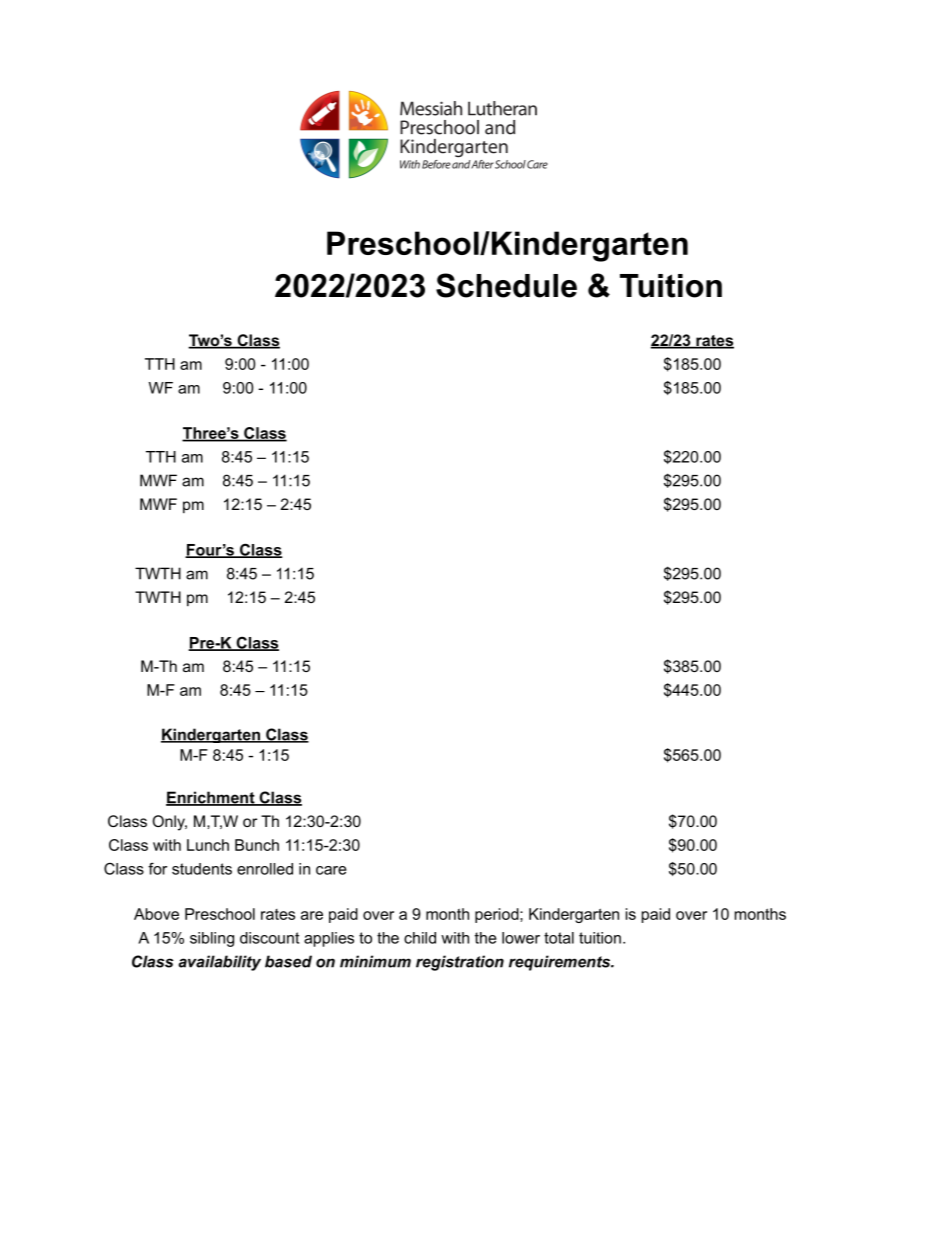  I want to click on sibling, so click(212, 939).
